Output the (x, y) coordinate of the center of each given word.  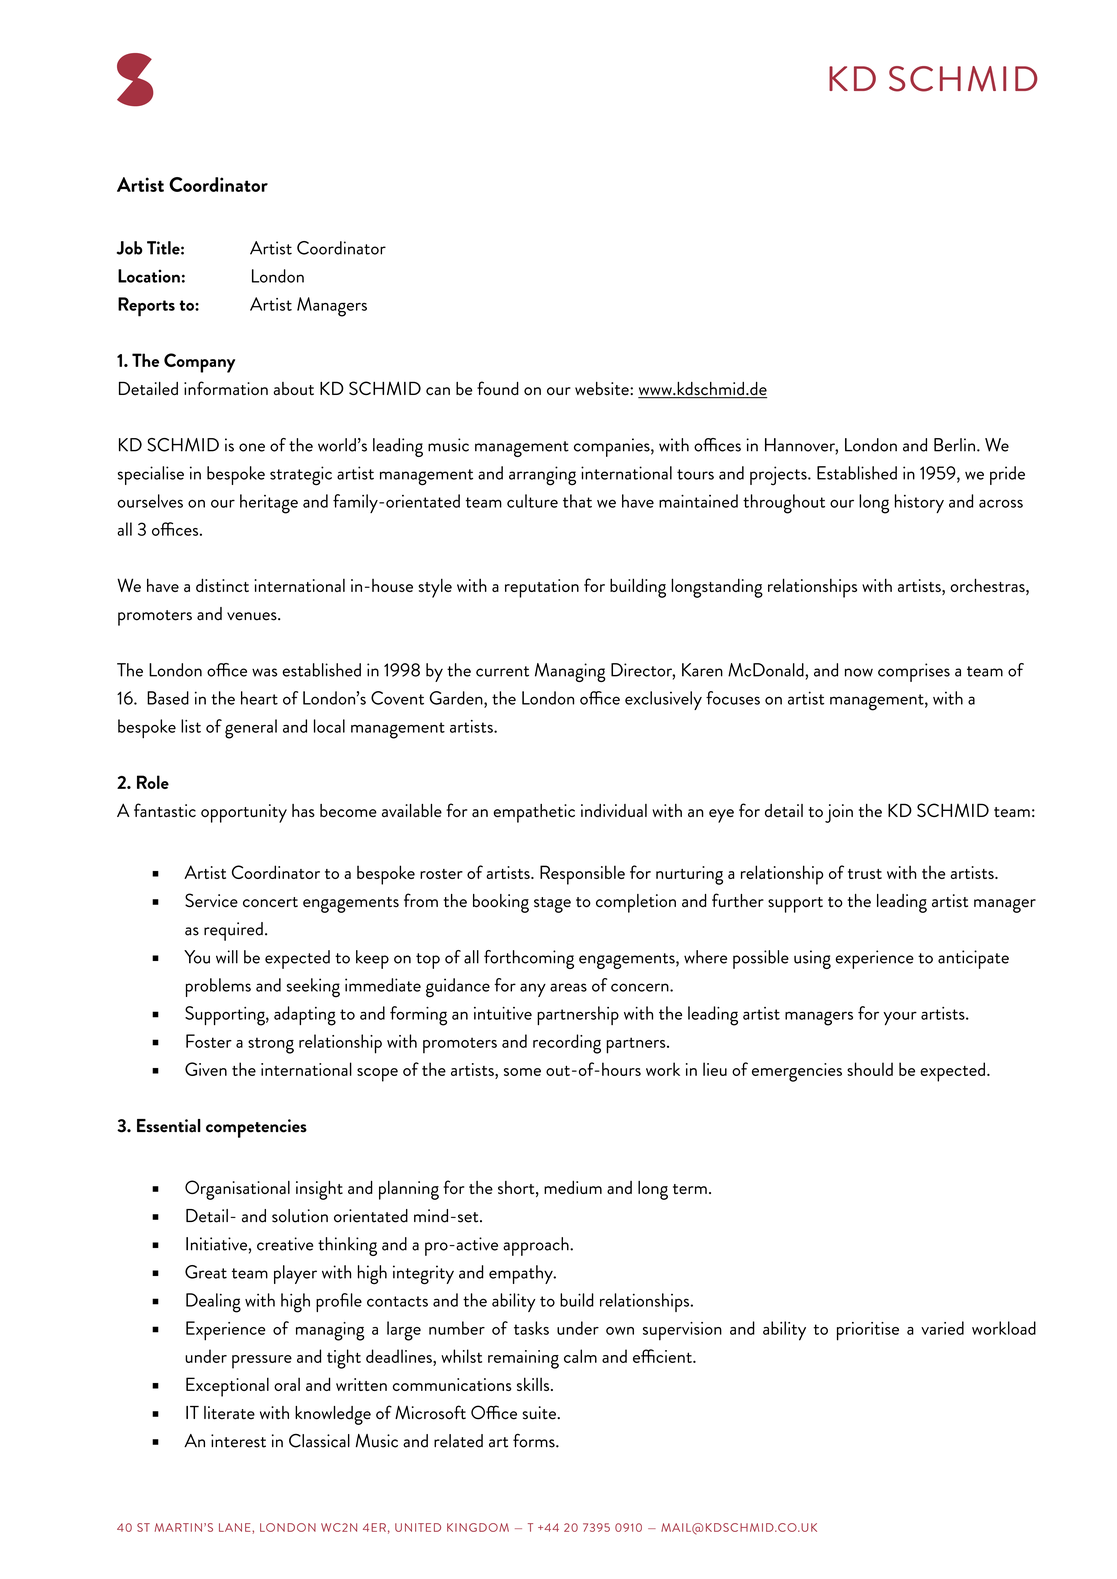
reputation (542, 588)
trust (865, 874)
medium (573, 1187)
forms (535, 1440)
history (919, 503)
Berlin (954, 445)
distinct (222, 585)
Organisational (237, 1190)
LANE (235, 1527)
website (603, 389)
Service (211, 900)
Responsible (582, 875)
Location (149, 276)
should (870, 1069)
